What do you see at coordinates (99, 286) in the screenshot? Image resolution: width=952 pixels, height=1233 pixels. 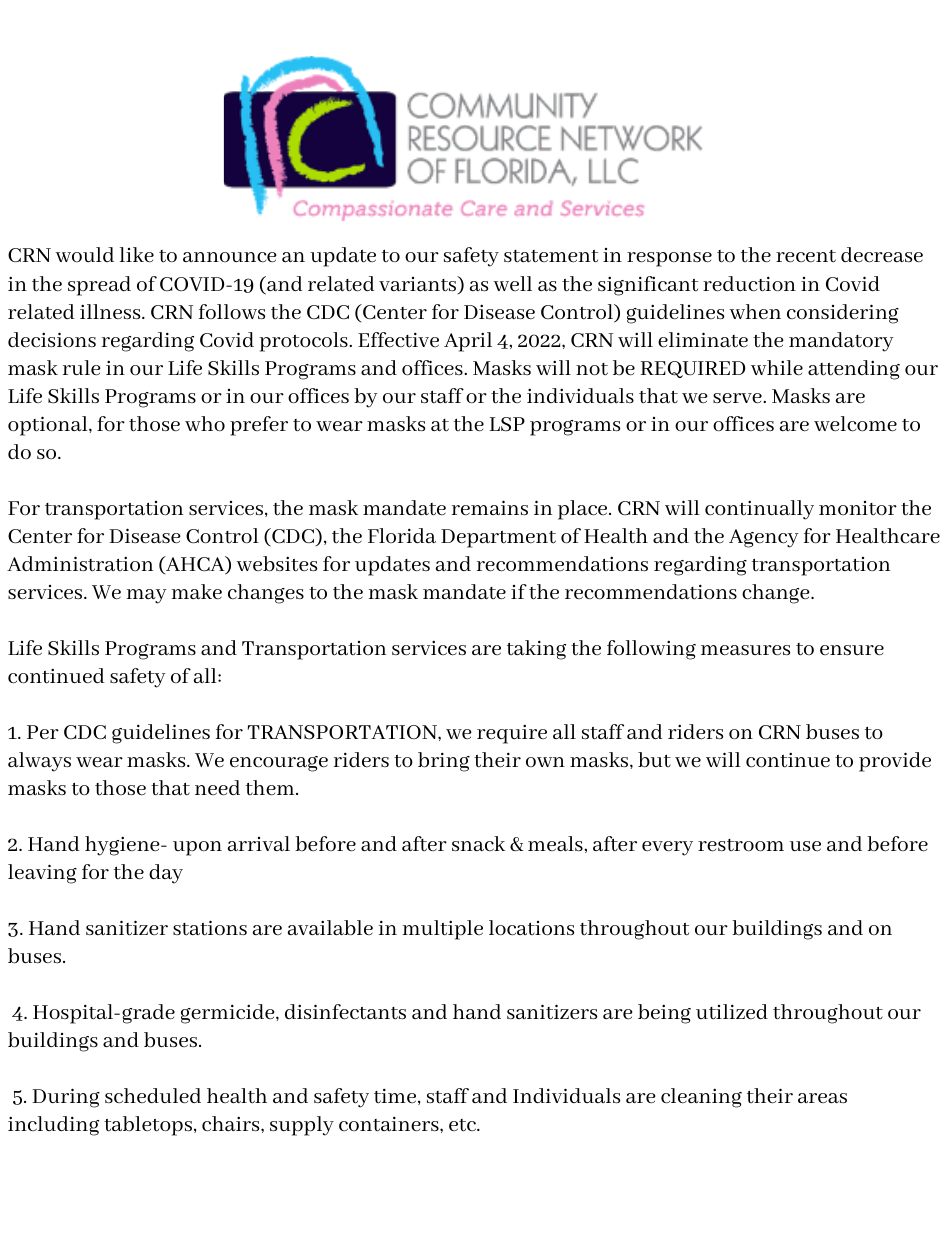 I see `spread` at bounding box center [99, 286].
